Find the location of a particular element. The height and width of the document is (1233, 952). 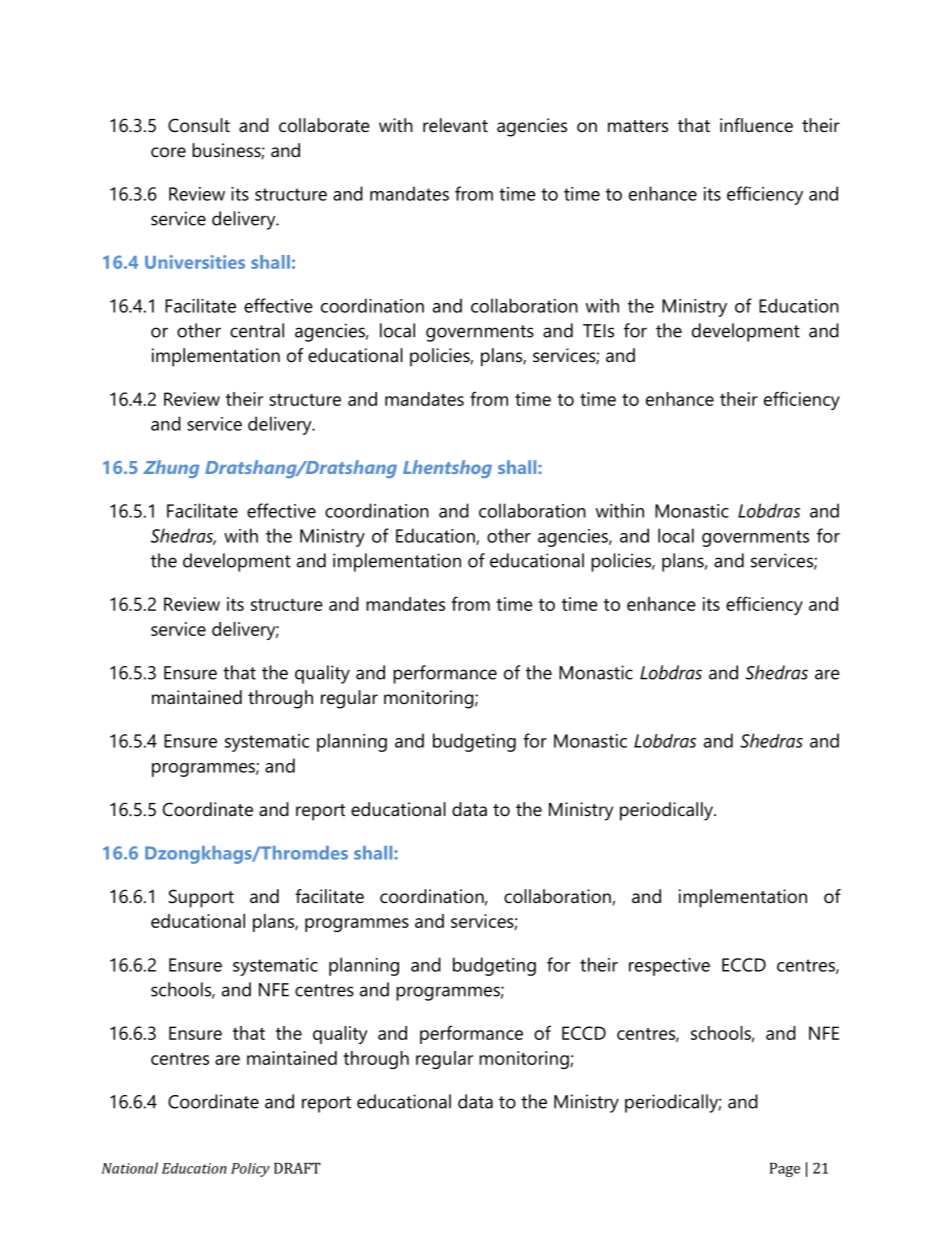

Support is located at coordinates (201, 898).
